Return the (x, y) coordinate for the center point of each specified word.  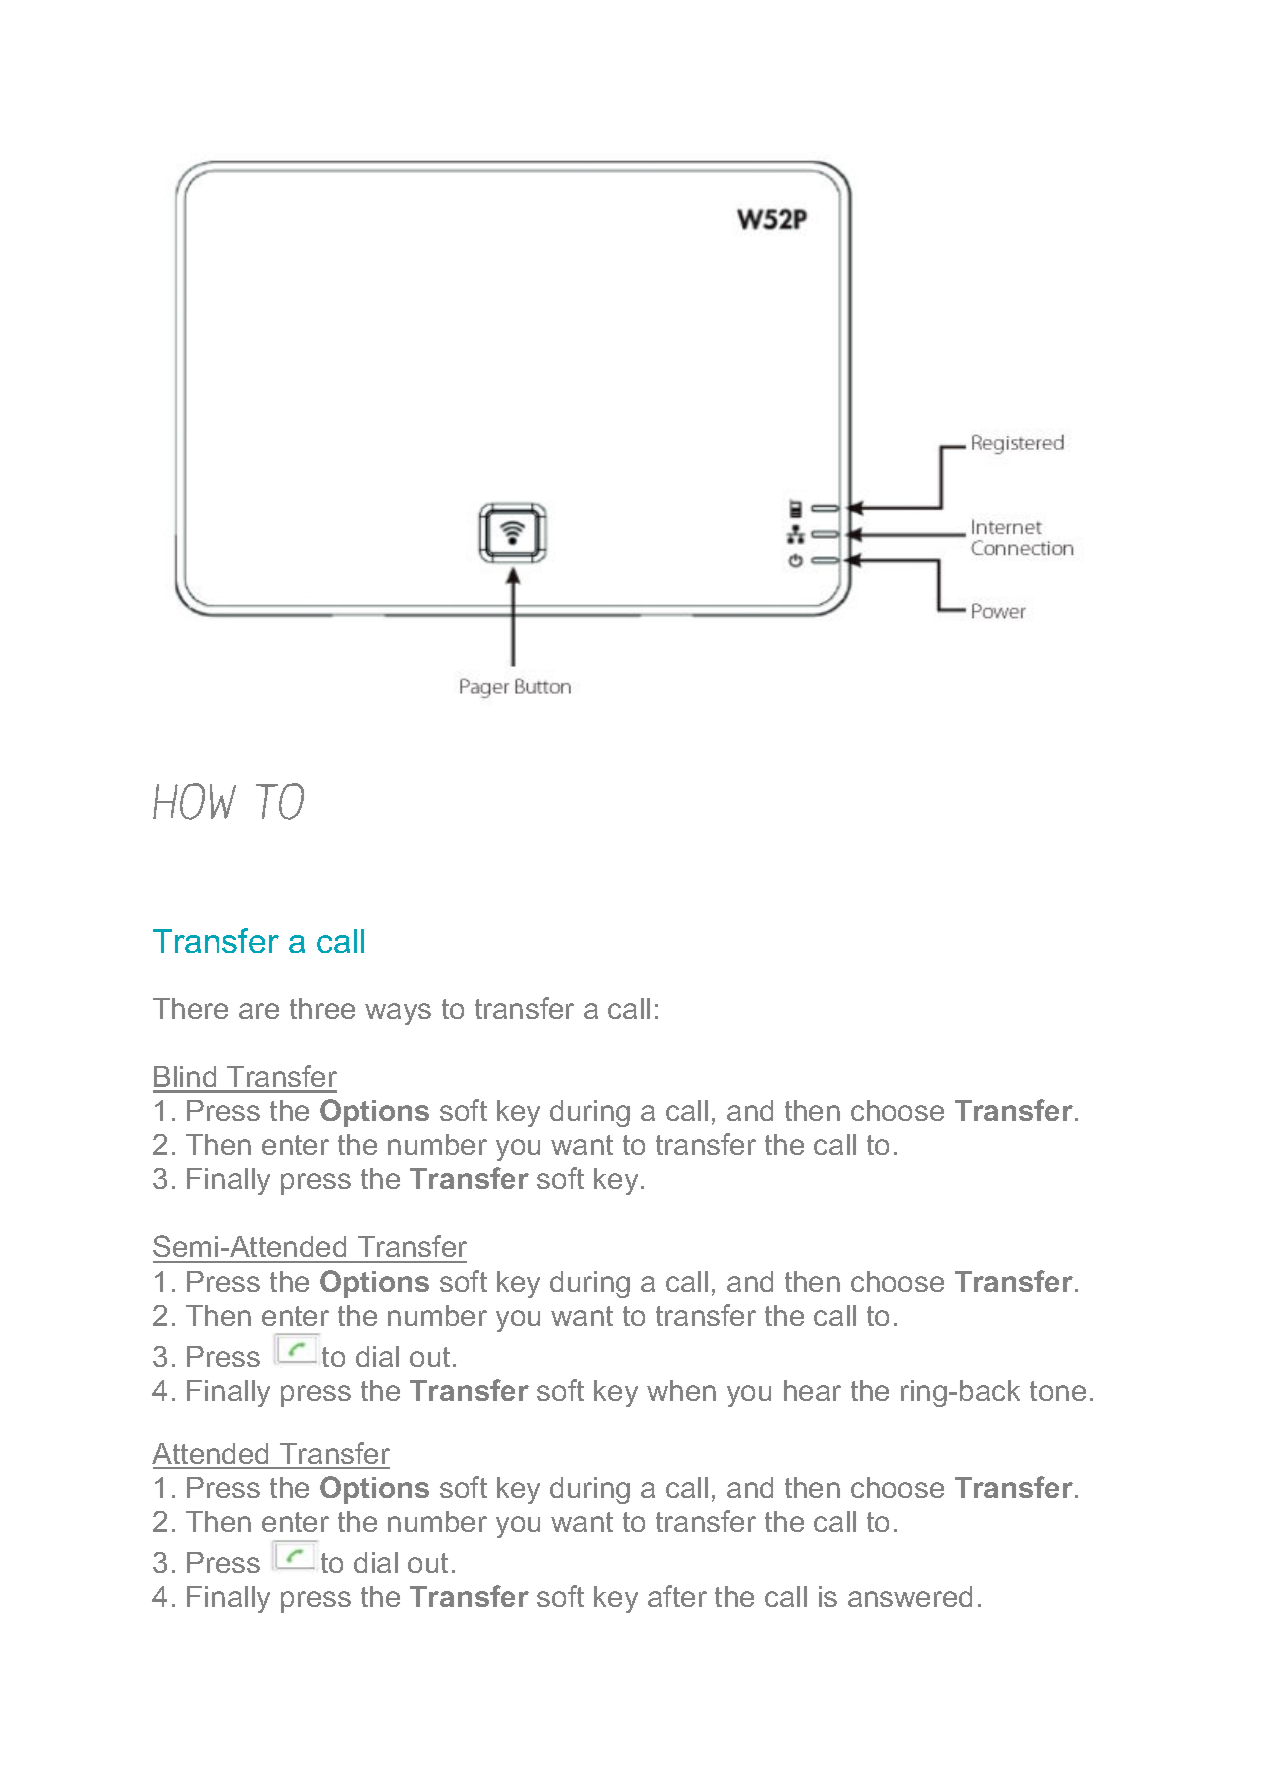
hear (812, 1390)
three (322, 1008)
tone (1058, 1391)
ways (398, 1014)
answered (910, 1596)
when (681, 1390)
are (259, 1011)
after (677, 1596)
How (194, 801)
